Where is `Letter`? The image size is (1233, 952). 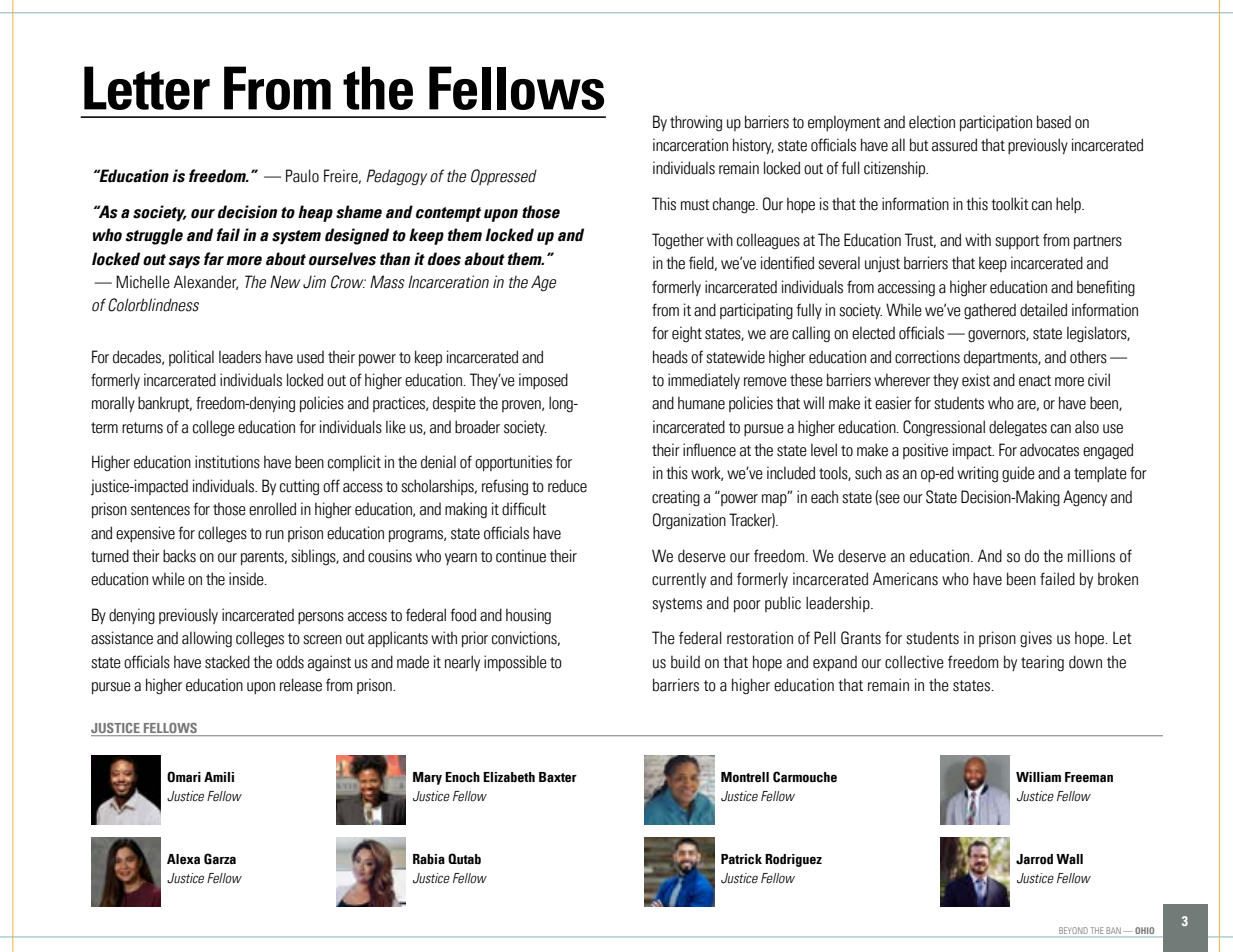
Letter is located at coordinates (147, 88).
